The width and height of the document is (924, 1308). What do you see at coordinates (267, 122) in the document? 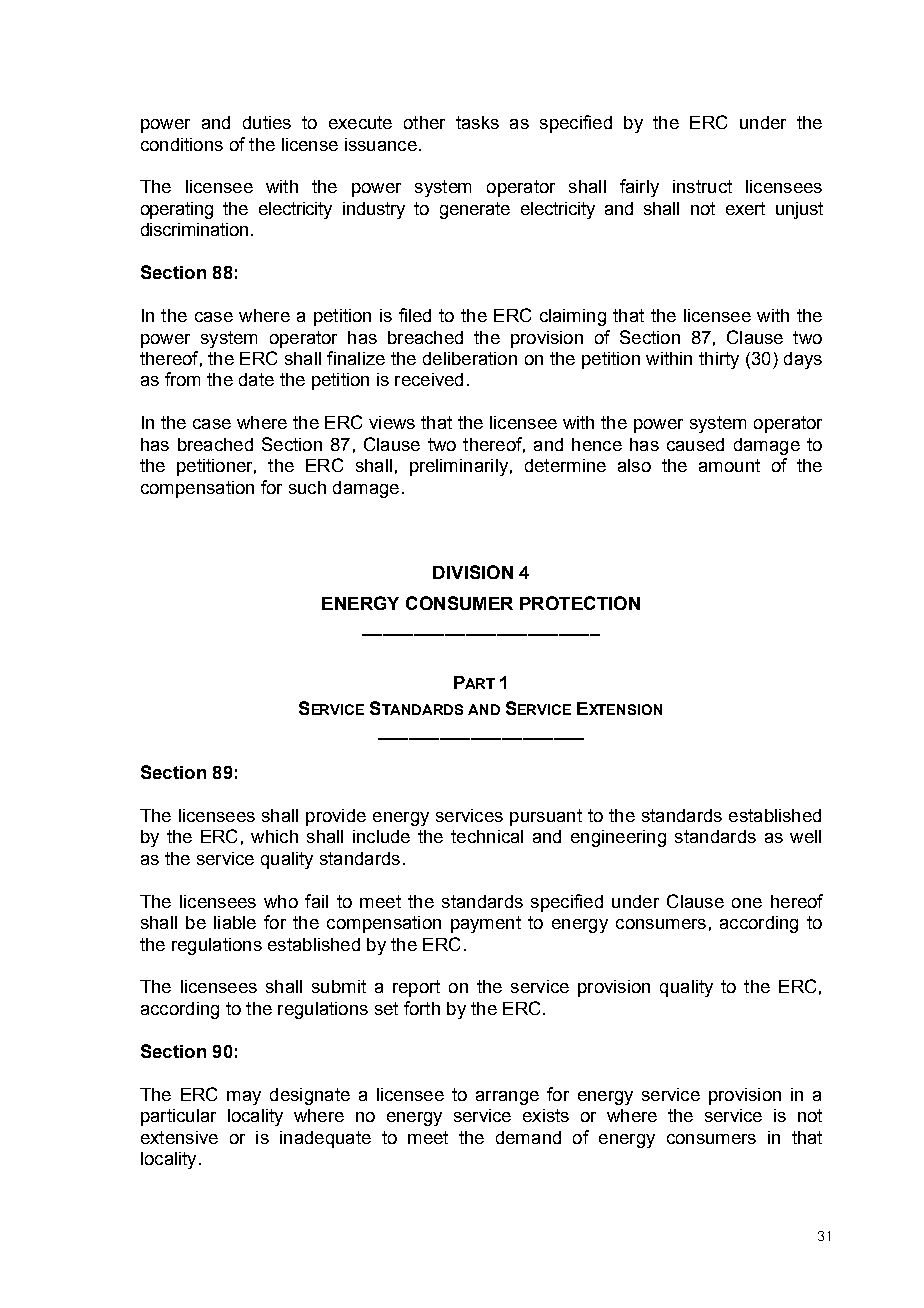
I see `duties` at bounding box center [267, 122].
